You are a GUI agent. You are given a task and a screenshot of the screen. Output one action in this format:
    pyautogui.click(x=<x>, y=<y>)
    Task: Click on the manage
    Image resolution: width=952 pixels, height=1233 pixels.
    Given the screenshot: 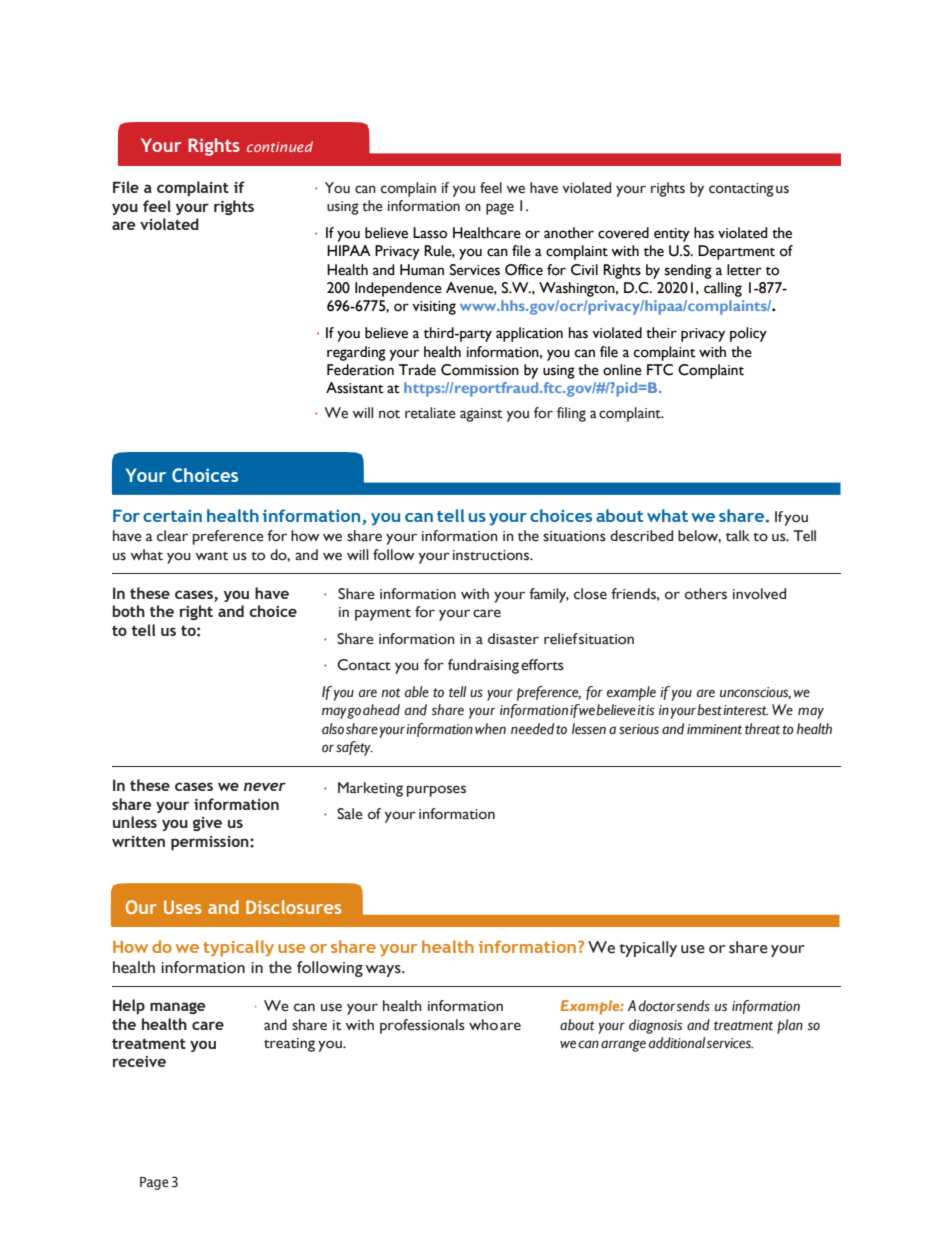 What is the action you would take?
    pyautogui.click(x=178, y=1008)
